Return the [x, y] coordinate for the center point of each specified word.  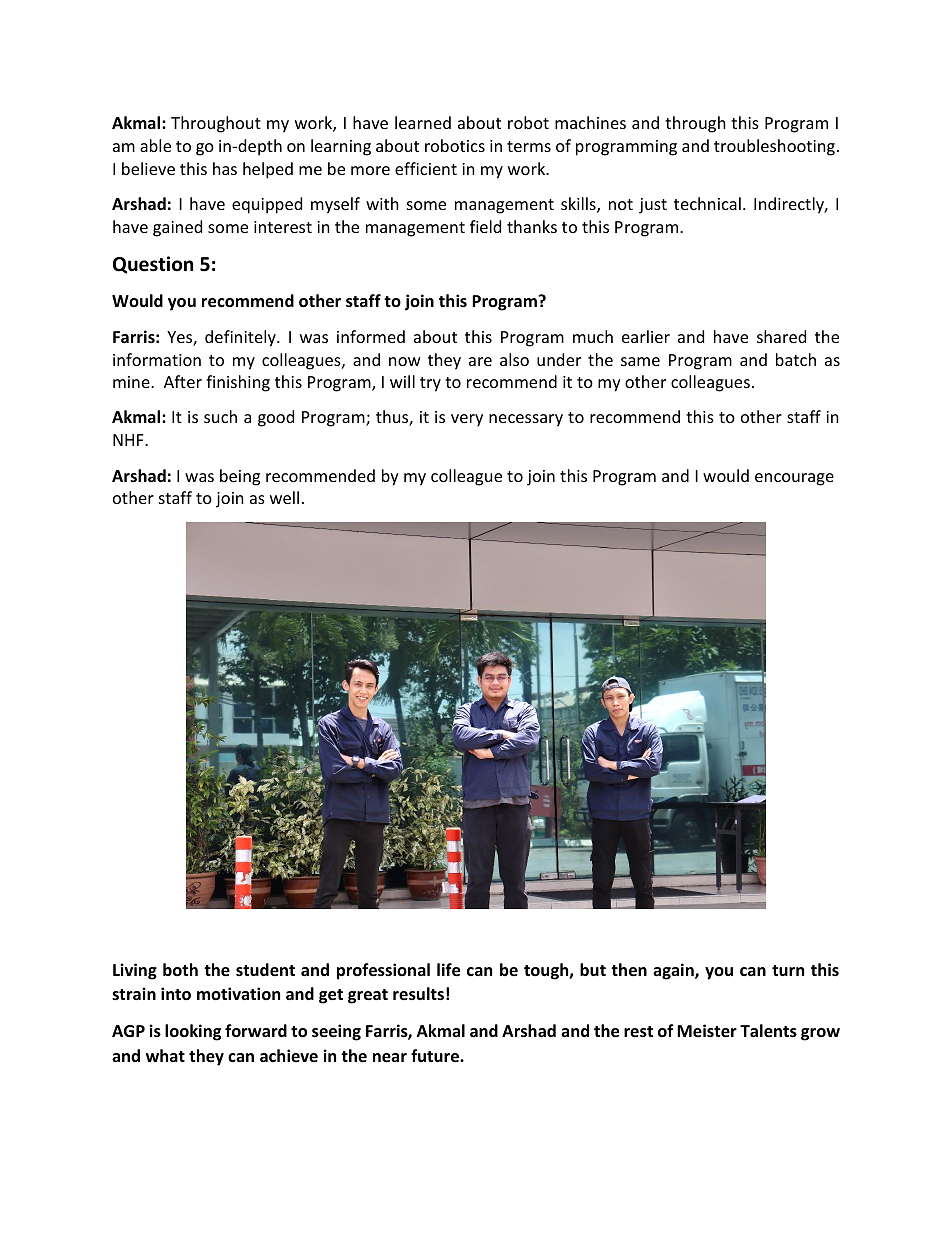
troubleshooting [774, 147]
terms [529, 146]
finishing [238, 383]
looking [193, 1032]
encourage [794, 479]
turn [788, 971]
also [514, 359]
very [467, 420]
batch [796, 359]
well [284, 497]
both [180, 970]
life [448, 970]
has [225, 168]
